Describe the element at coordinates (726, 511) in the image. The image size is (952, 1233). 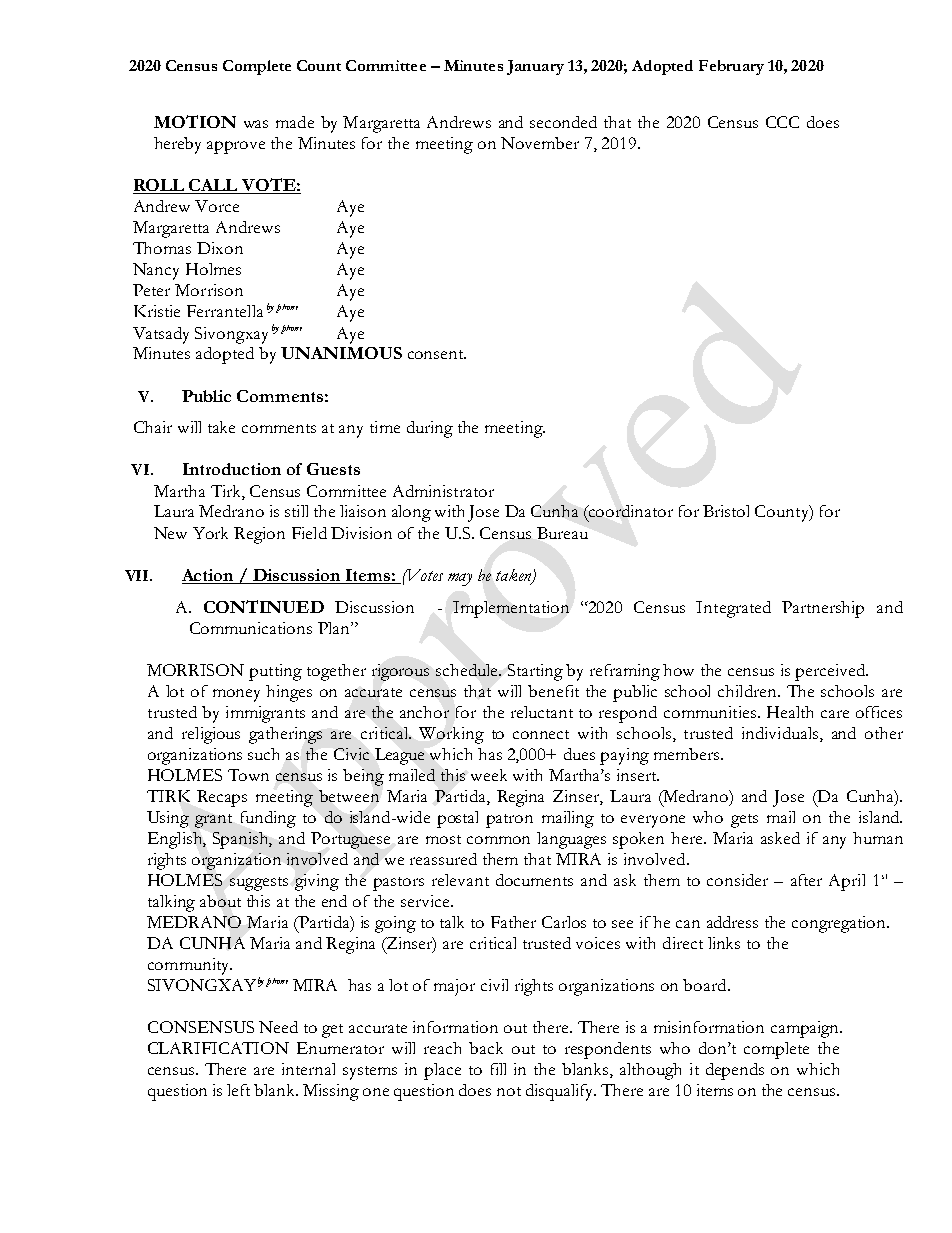
I see `Bristol` at that location.
